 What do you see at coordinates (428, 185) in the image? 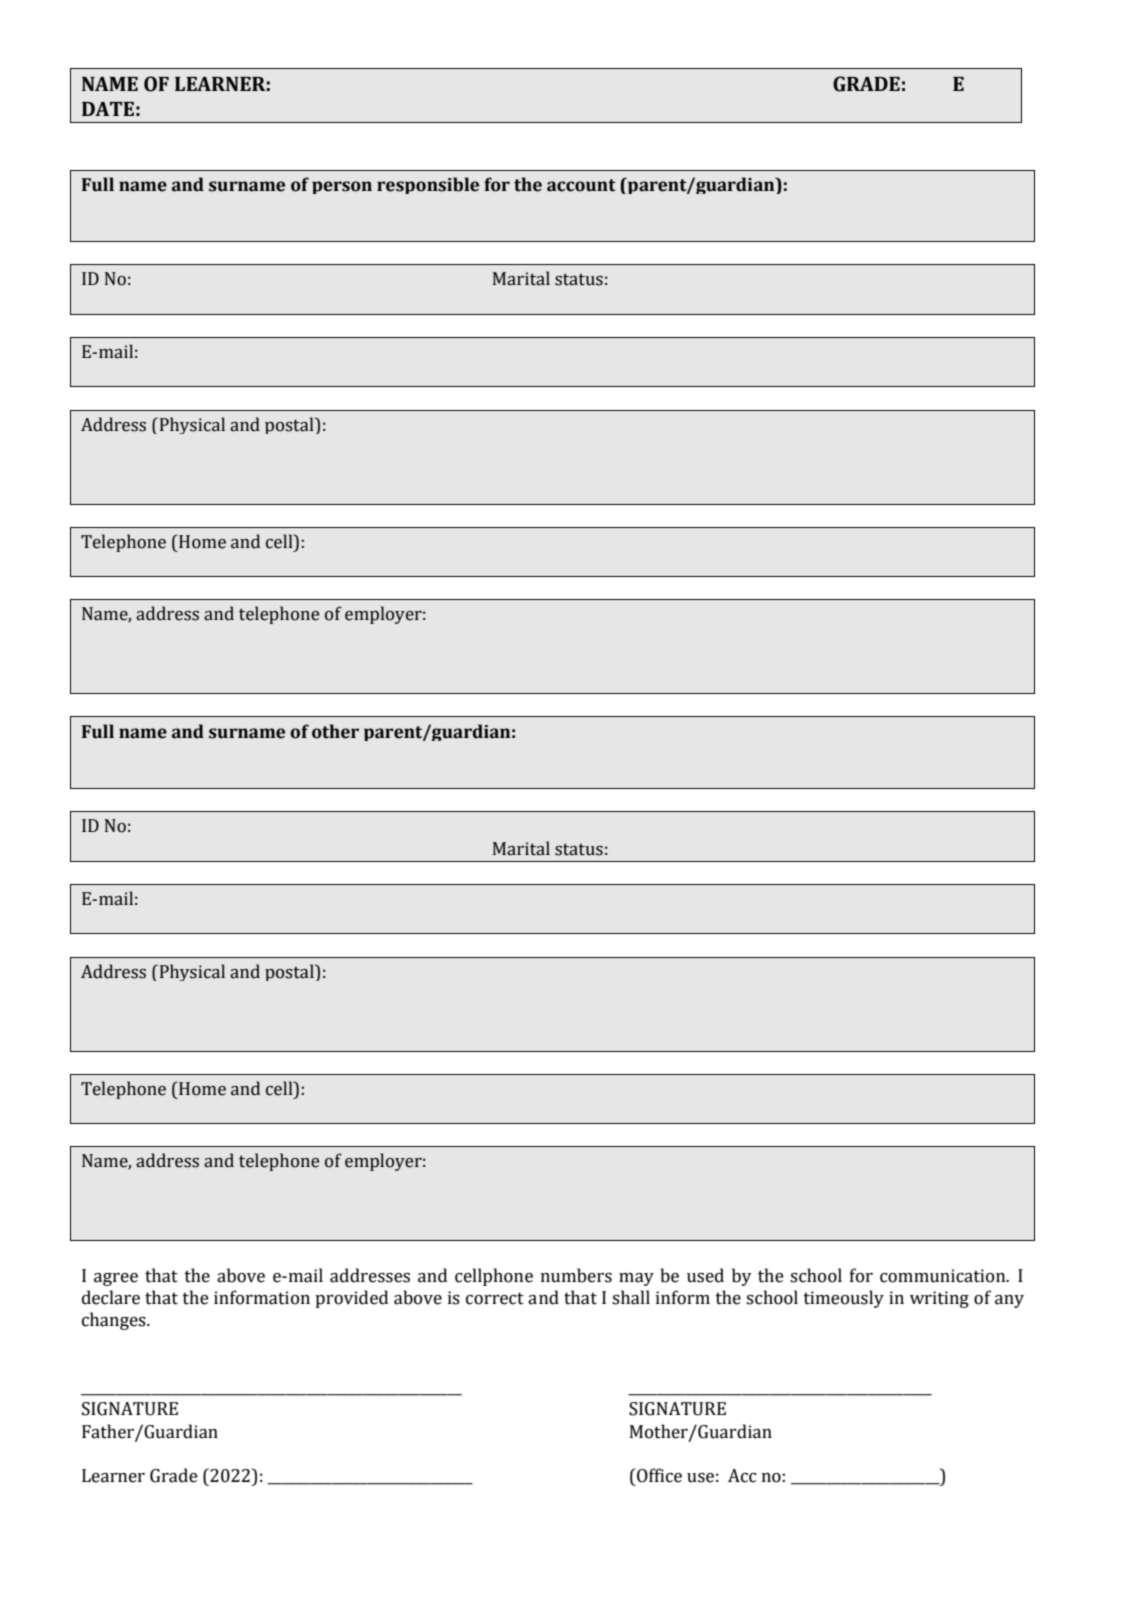
I see `responsible` at bounding box center [428, 185].
